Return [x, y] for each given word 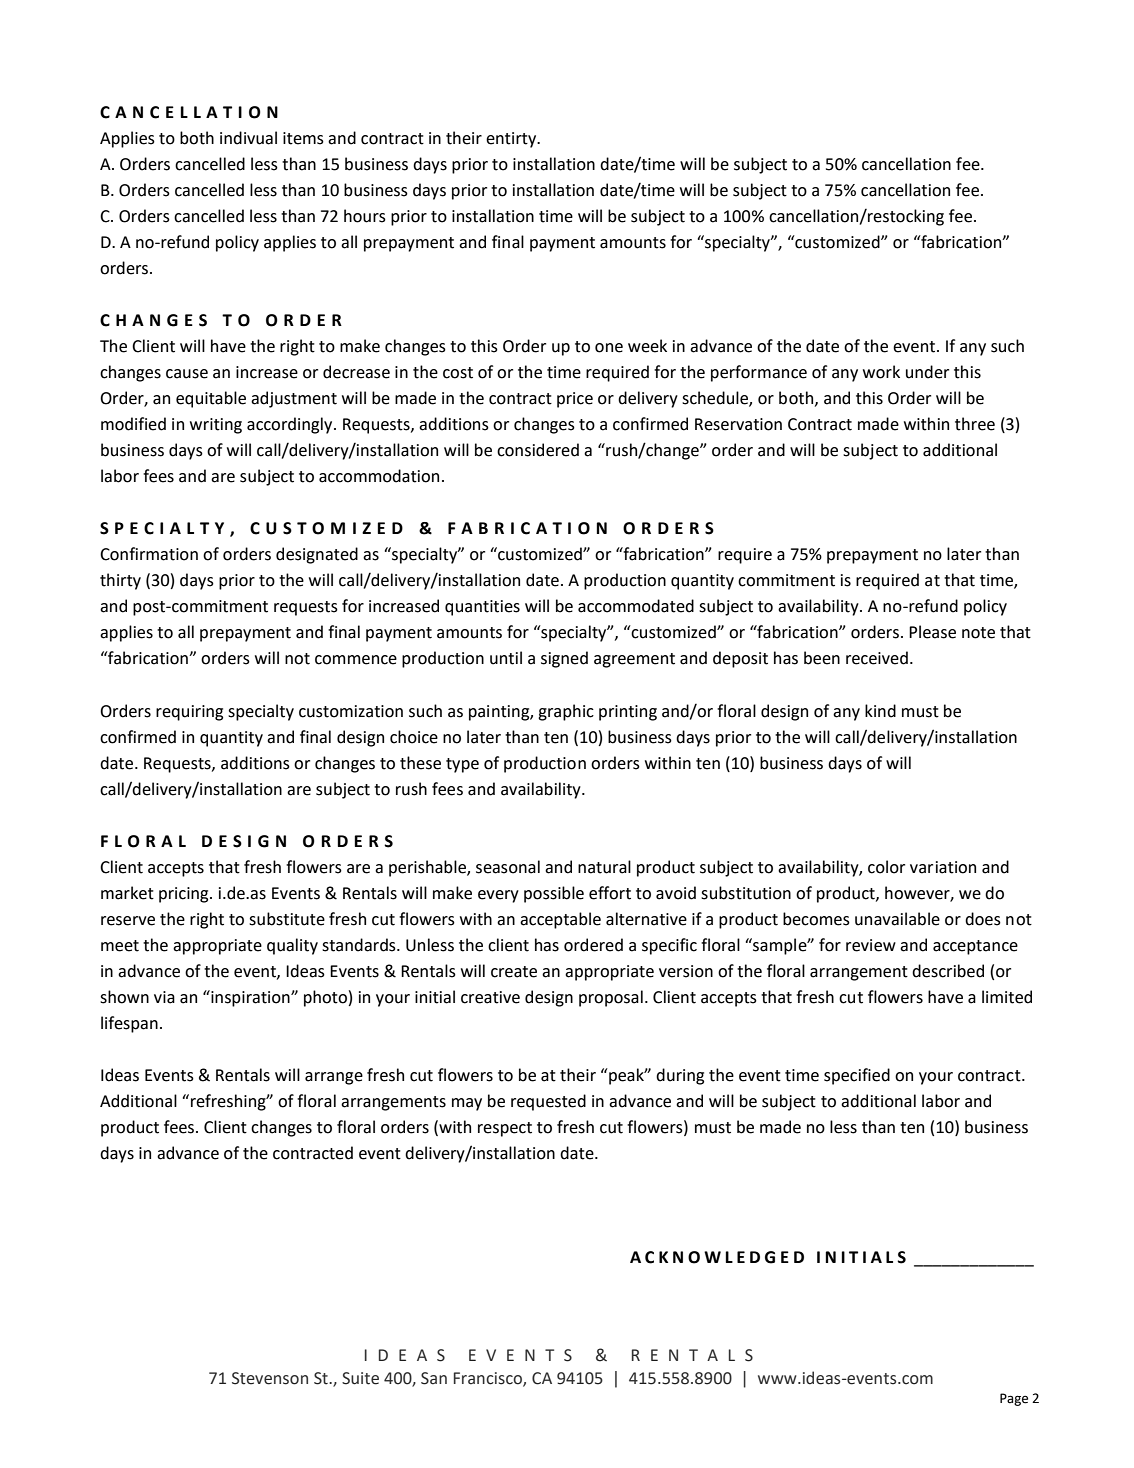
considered [538, 450]
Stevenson [270, 1378]
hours [365, 216]
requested [548, 1102]
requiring [189, 713]
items [303, 138]
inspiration [250, 998]
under [927, 372]
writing [216, 426]
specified [857, 1076]
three [975, 424]
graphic [566, 712]
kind [880, 711]
